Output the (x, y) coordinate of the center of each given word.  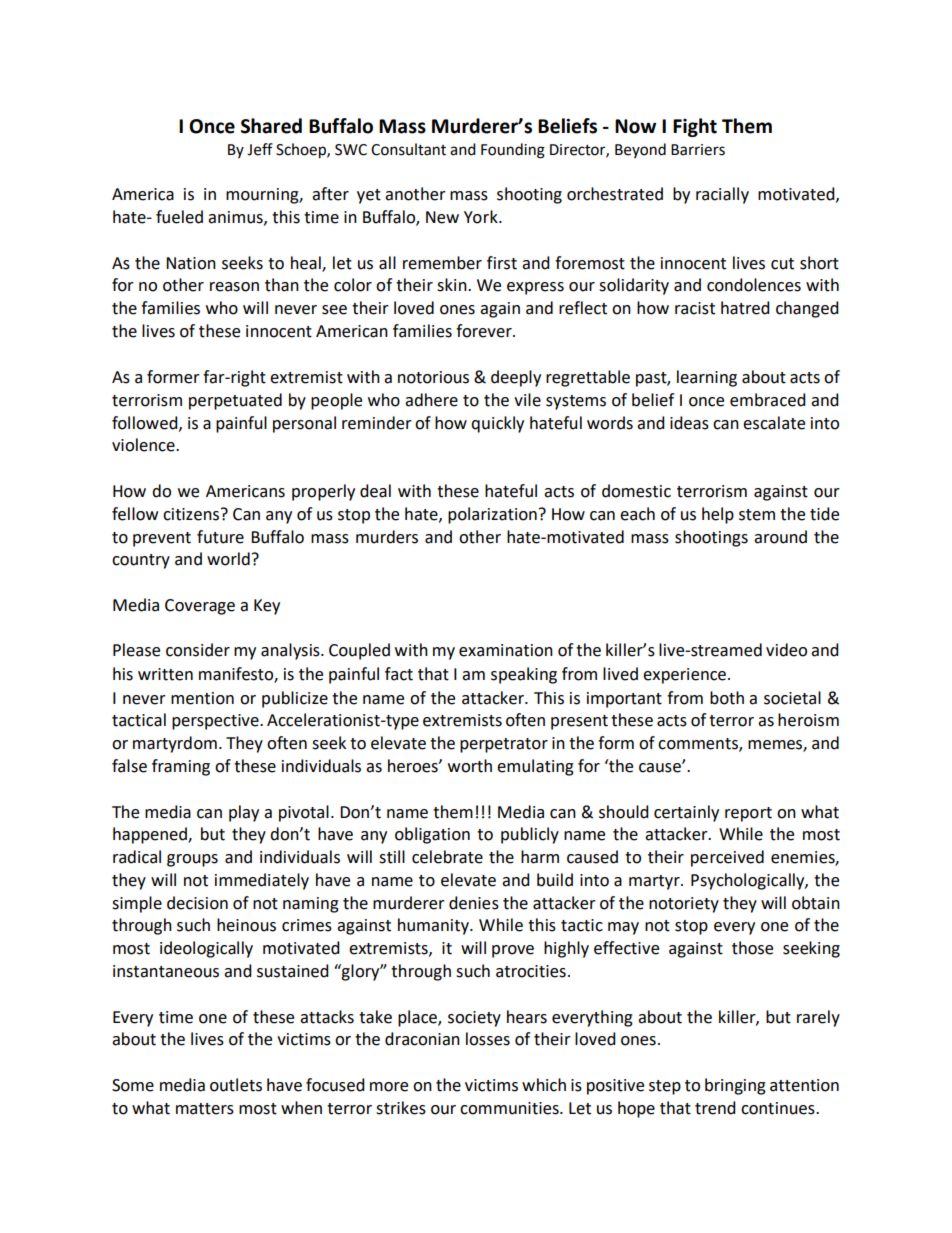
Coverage (200, 607)
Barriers (698, 150)
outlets (236, 1085)
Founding (513, 151)
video (786, 650)
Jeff (260, 149)
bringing (735, 1086)
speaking (524, 675)
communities (510, 1108)
